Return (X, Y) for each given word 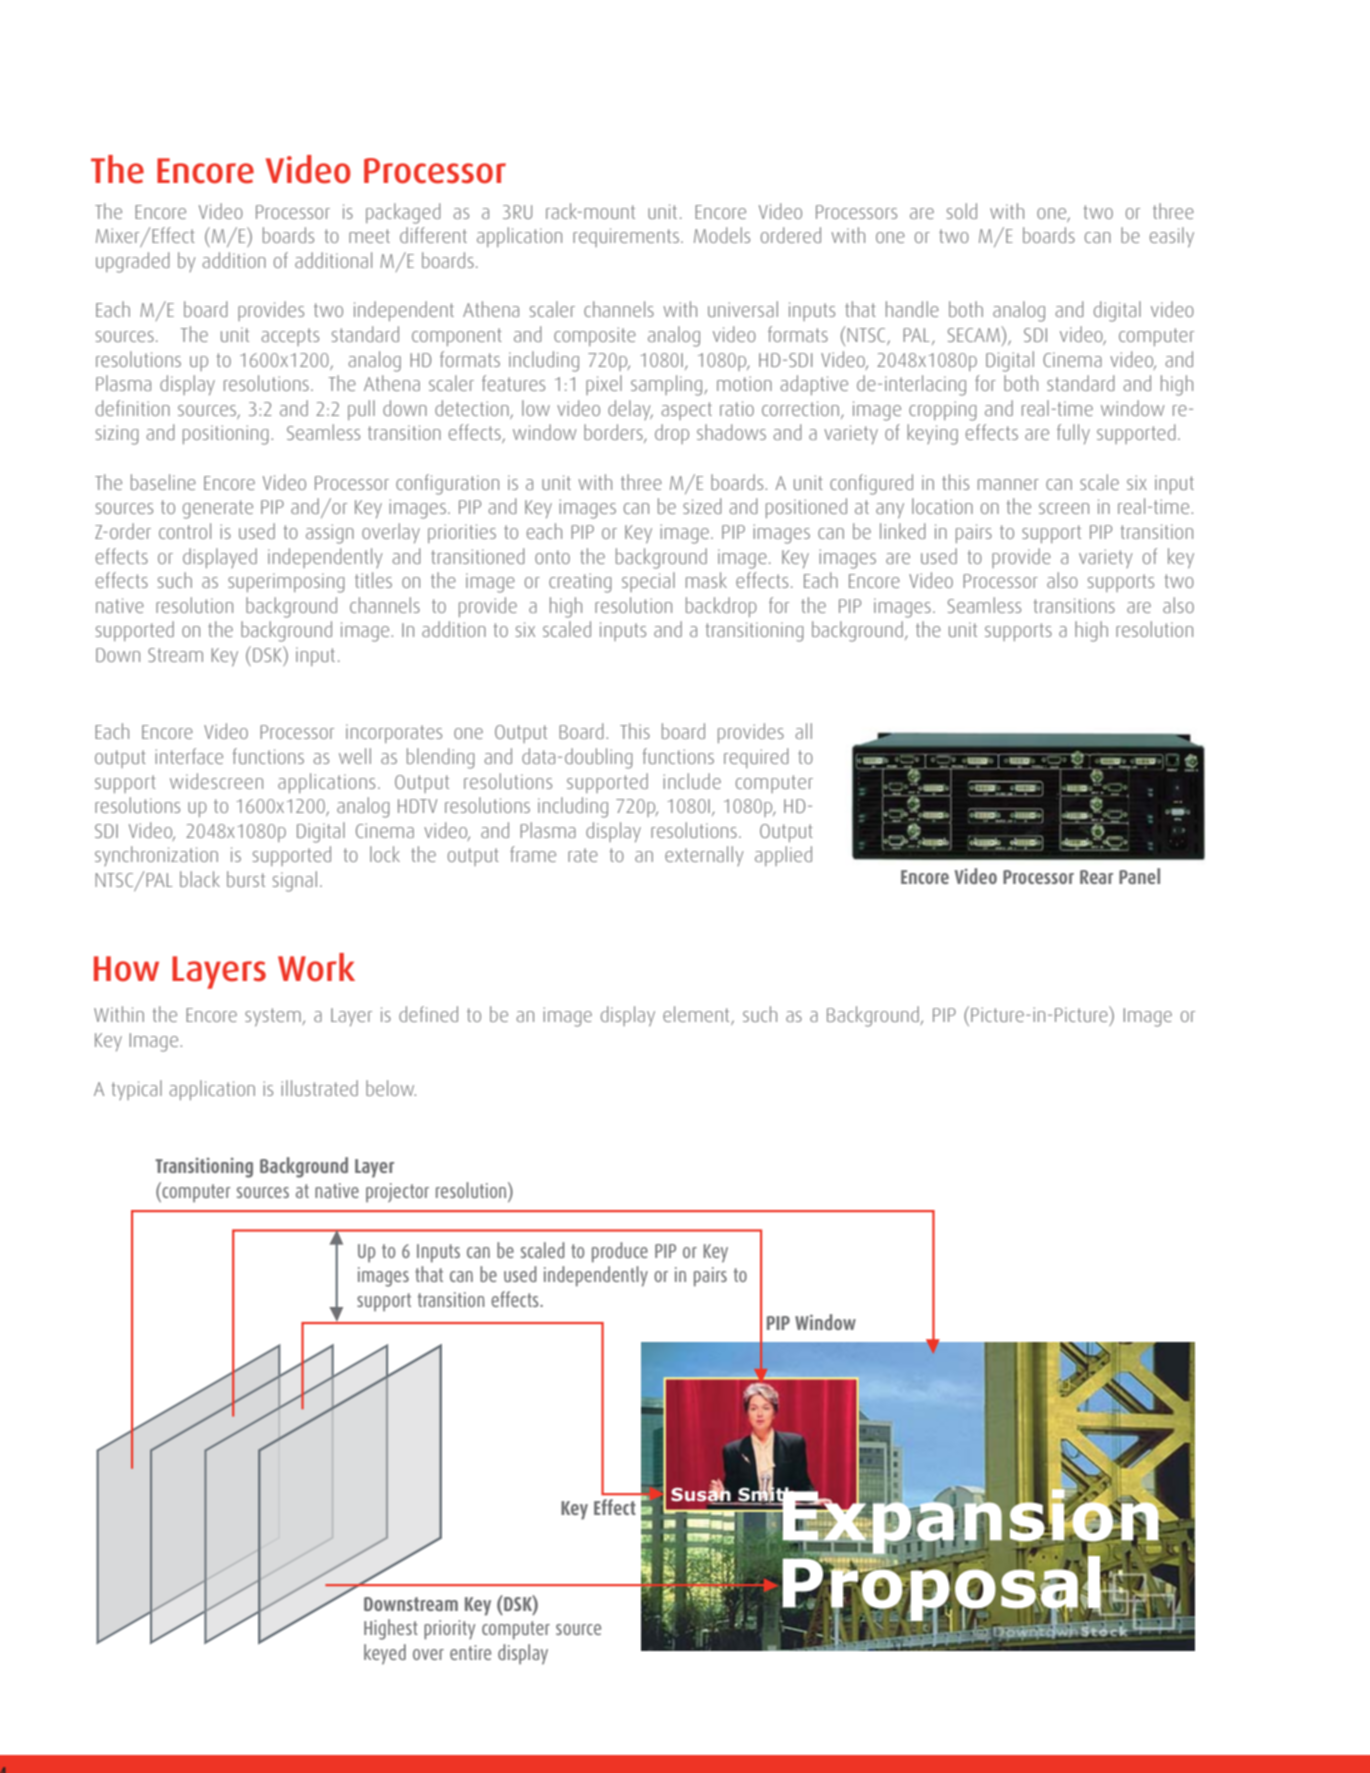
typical (136, 1090)
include (692, 781)
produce (620, 1252)
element (697, 1015)
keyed (385, 1654)
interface (189, 756)
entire (470, 1652)
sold (962, 211)
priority (449, 1630)
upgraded (133, 262)
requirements (626, 237)
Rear (1096, 877)
